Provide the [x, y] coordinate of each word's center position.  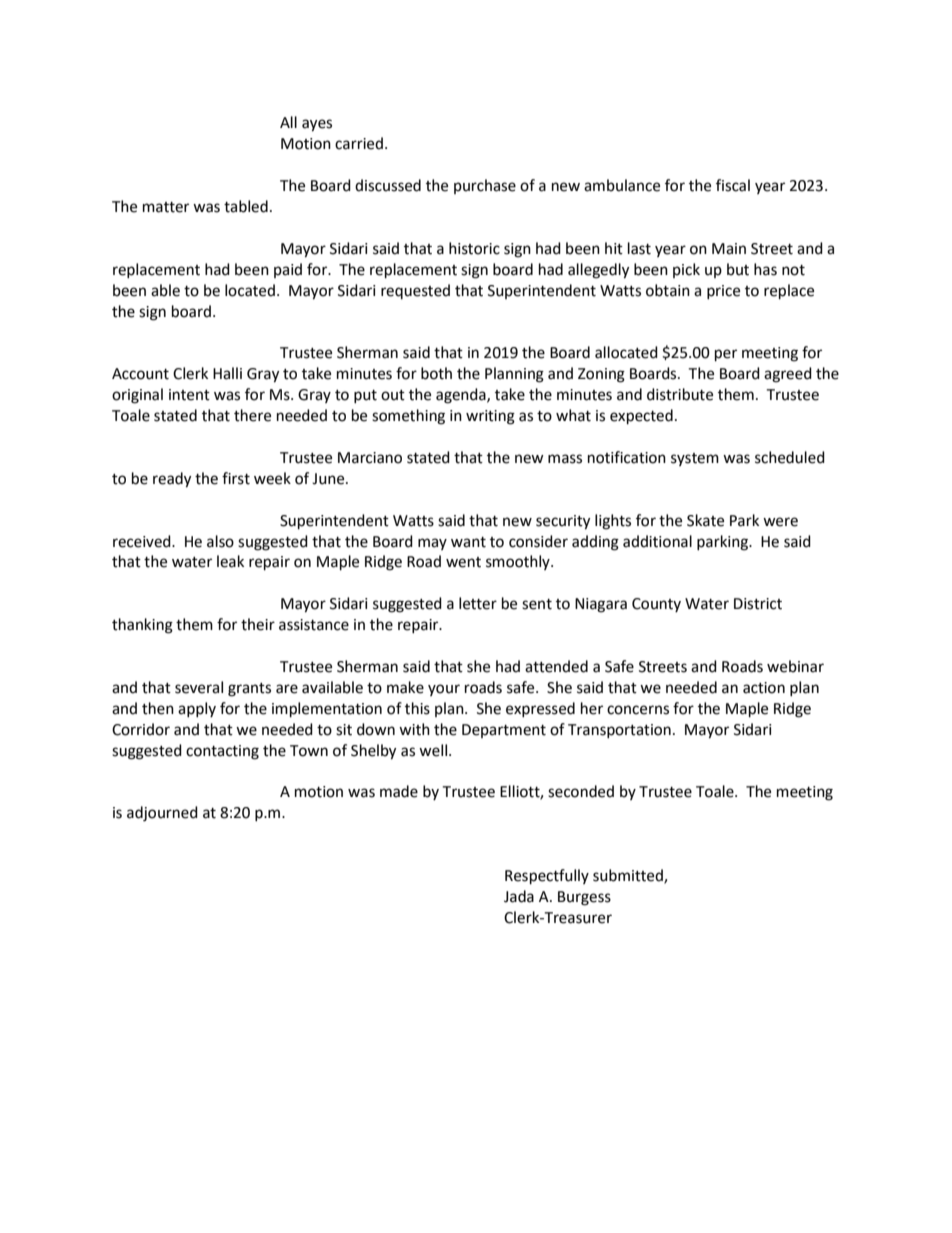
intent [189, 395]
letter [478, 603]
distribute [680, 394]
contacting [222, 752]
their [258, 624]
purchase [485, 186]
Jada [519, 896]
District [758, 604]
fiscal [733, 185]
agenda [462, 396]
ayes [317, 125]
